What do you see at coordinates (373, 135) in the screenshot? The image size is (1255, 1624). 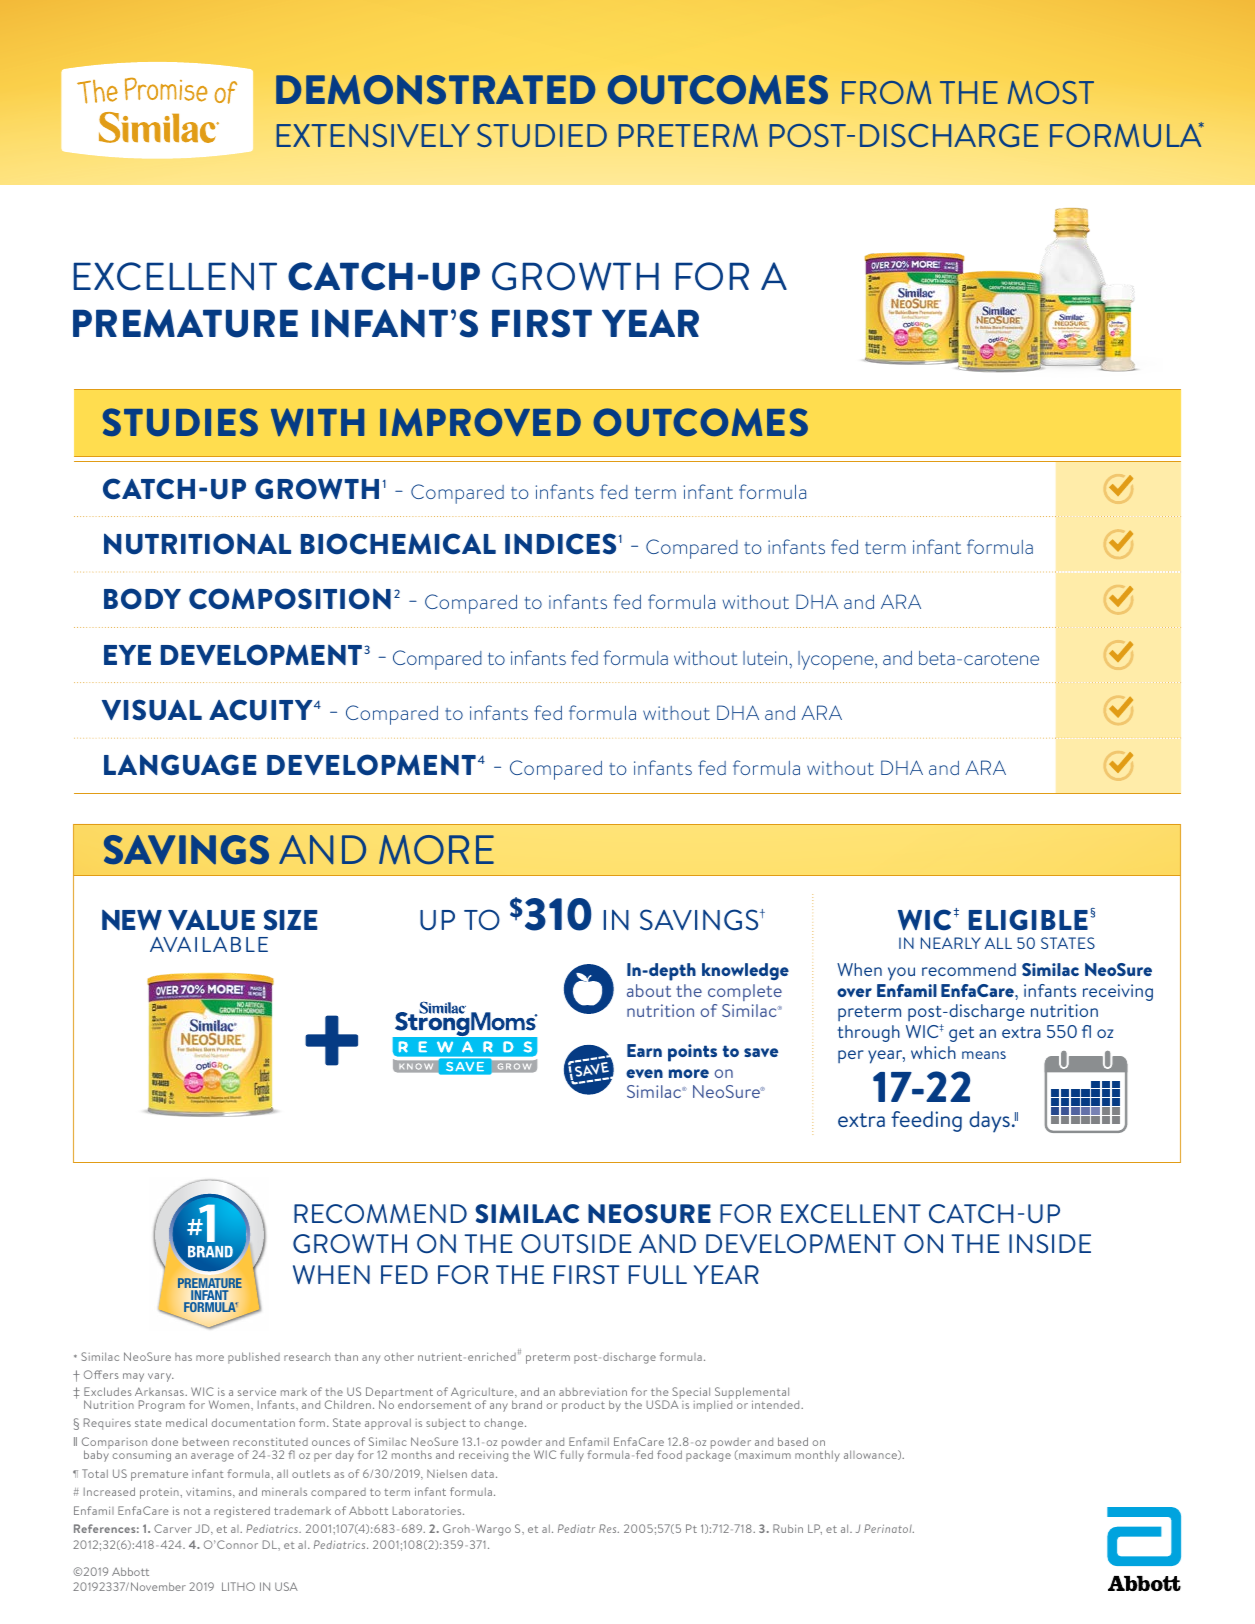 I see `EXTENSIVELY` at bounding box center [373, 135].
